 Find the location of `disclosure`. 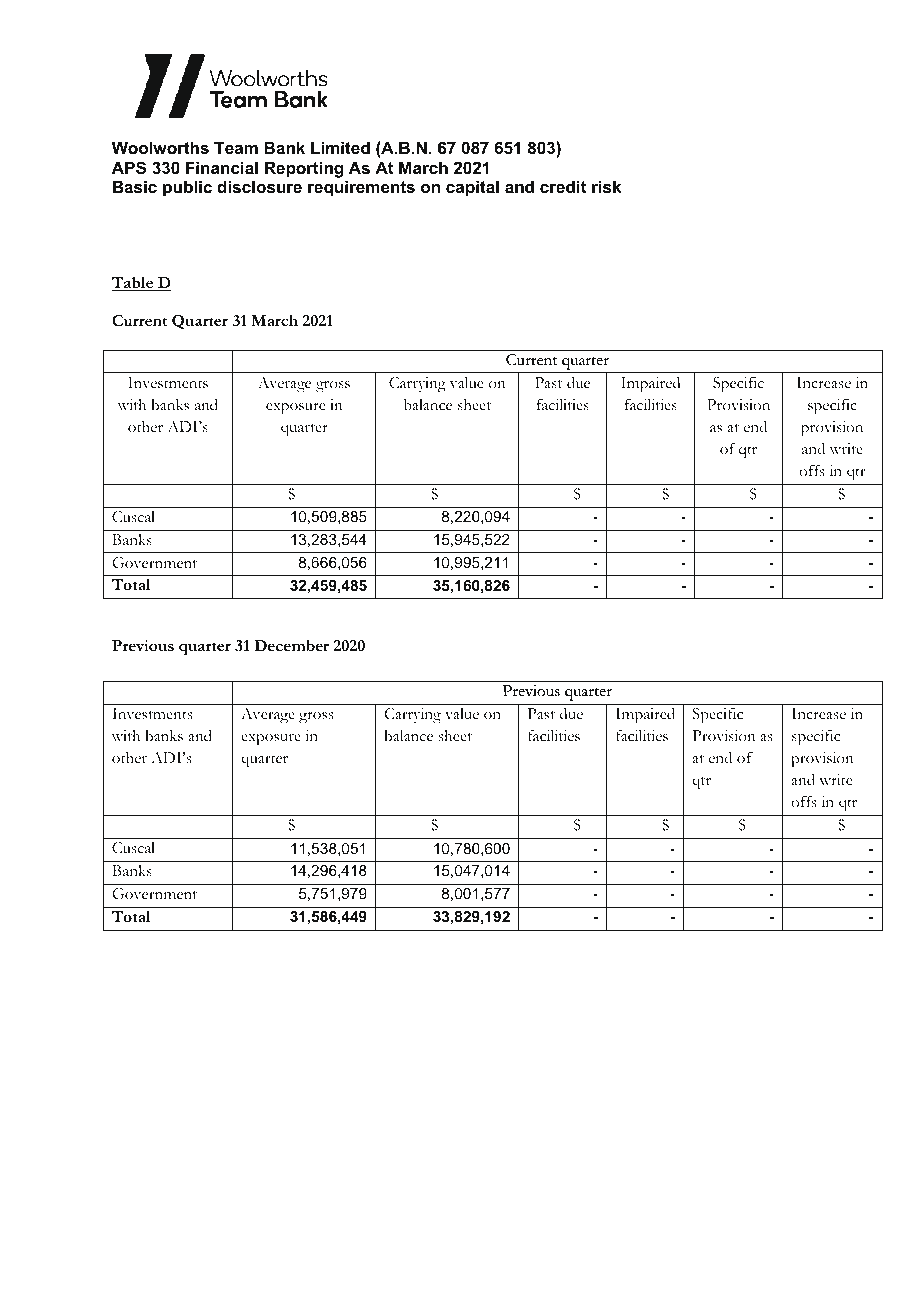

disclosure is located at coordinates (259, 186).
